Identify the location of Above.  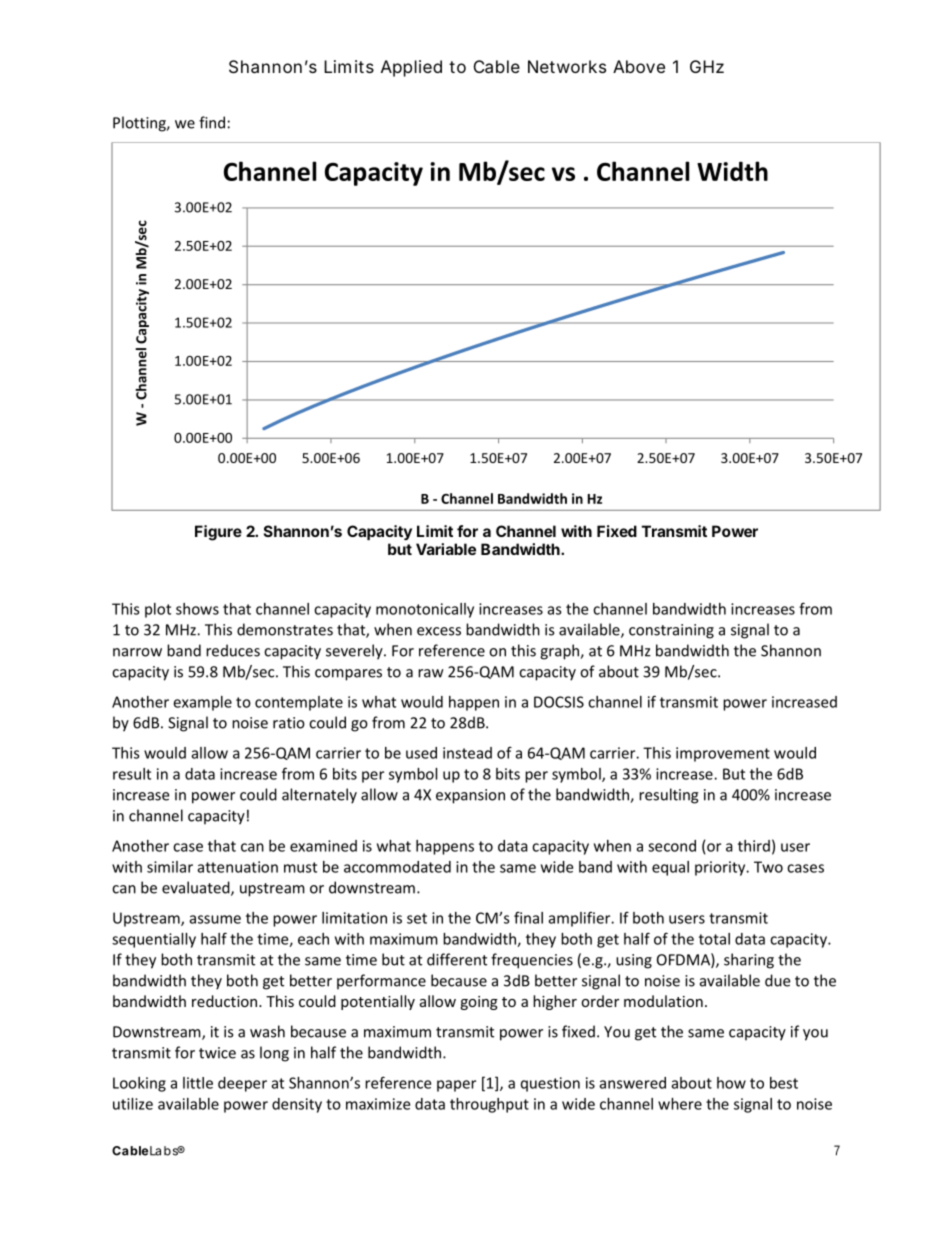
(639, 66).
